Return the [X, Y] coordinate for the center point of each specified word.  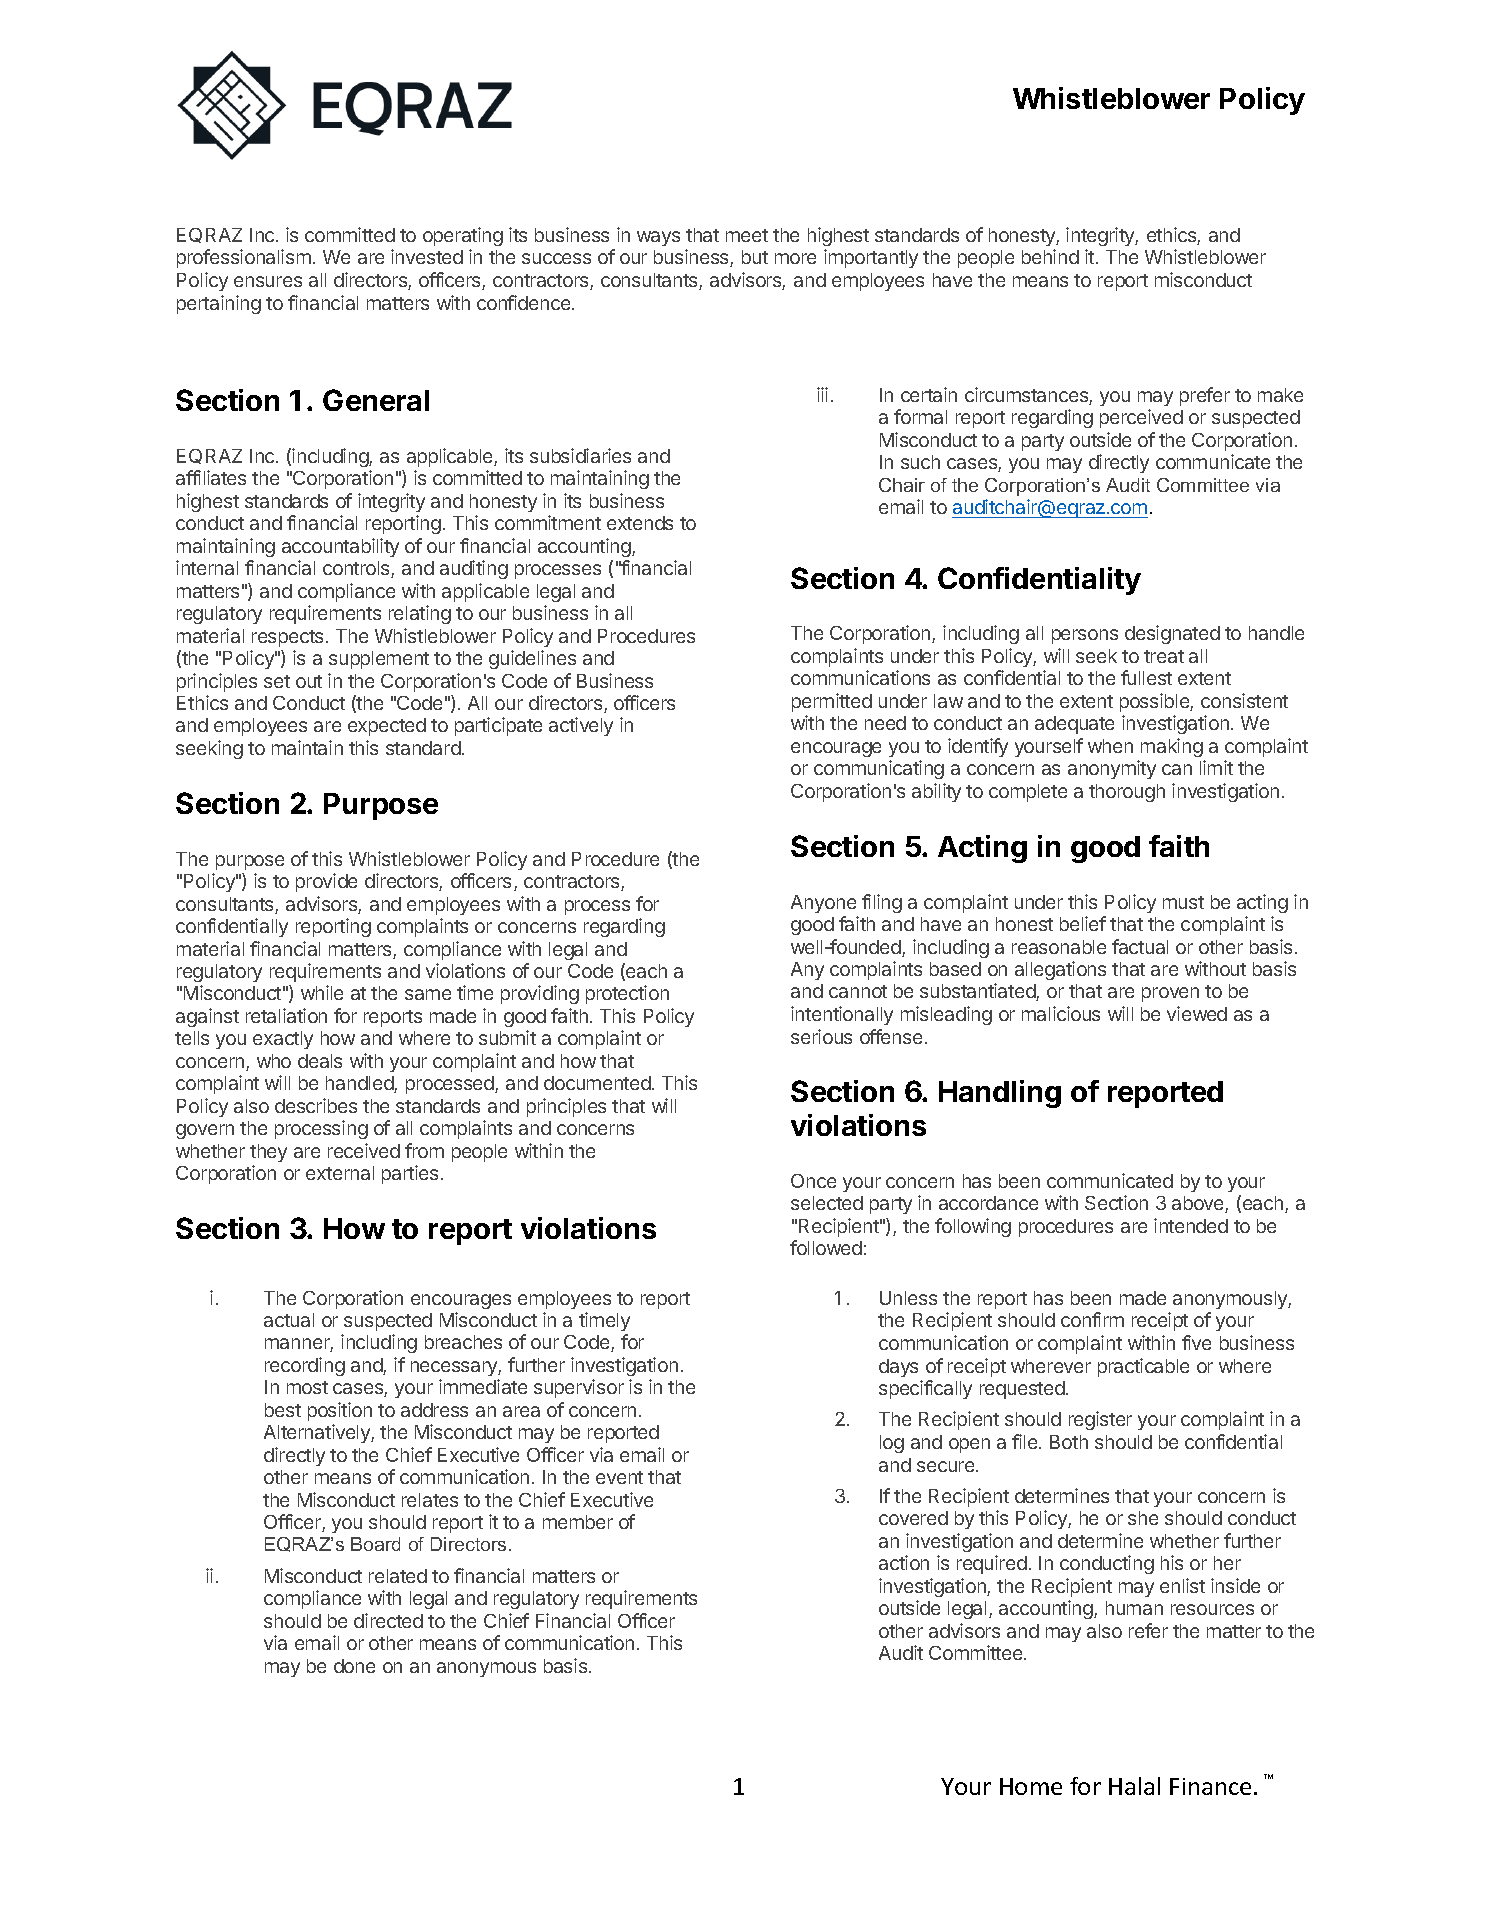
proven [1170, 994]
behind [1050, 256]
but [755, 257]
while [322, 992]
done [354, 1666]
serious [821, 1036]
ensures [268, 281]
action [904, 1562]
